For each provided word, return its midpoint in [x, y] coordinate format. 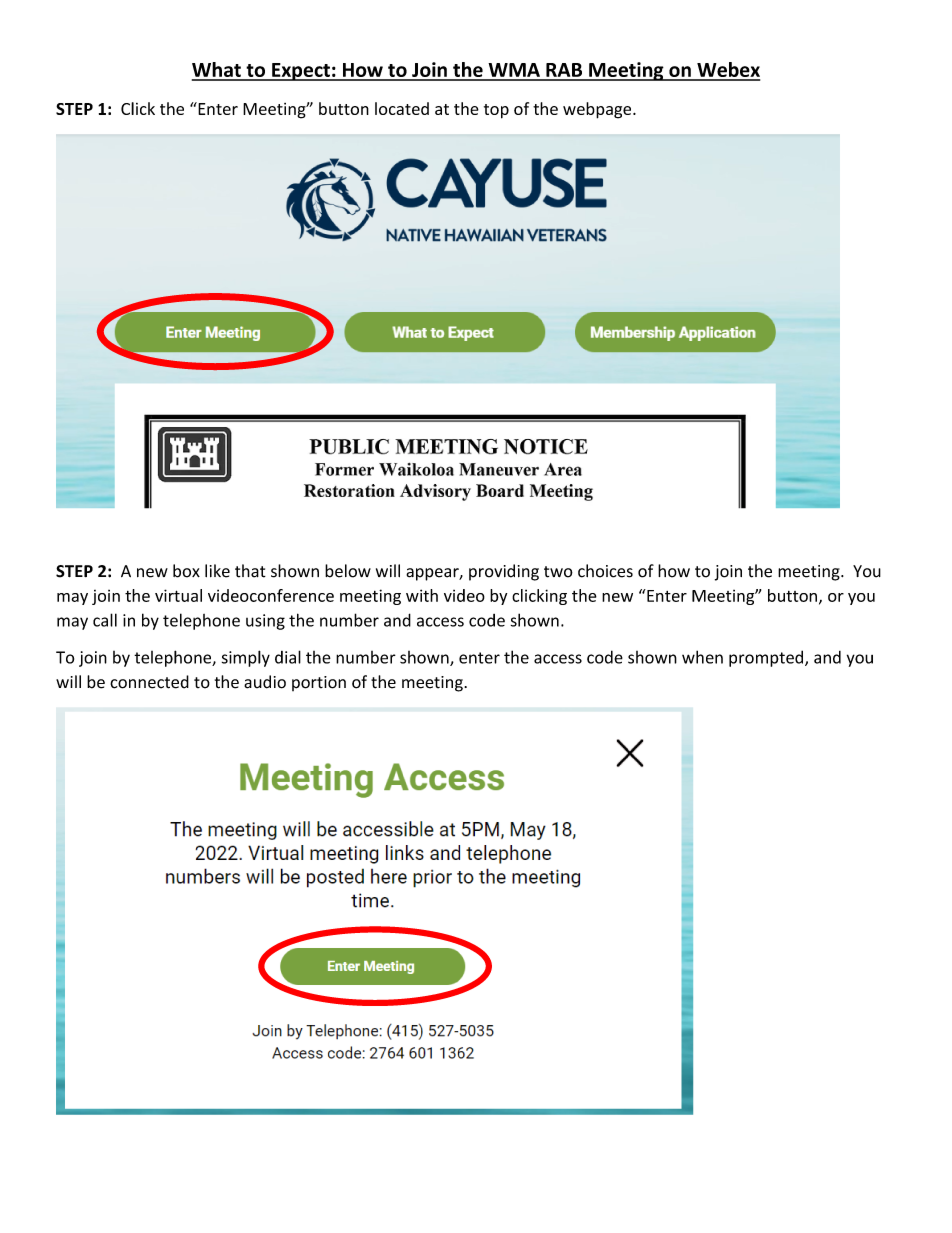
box [186, 571]
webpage [598, 110]
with [422, 595]
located [402, 108]
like [217, 571]
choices [605, 571]
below [348, 571]
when [702, 657]
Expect [301, 72]
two [558, 572]
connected [149, 682]
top [496, 111]
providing [504, 572]
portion [319, 683]
